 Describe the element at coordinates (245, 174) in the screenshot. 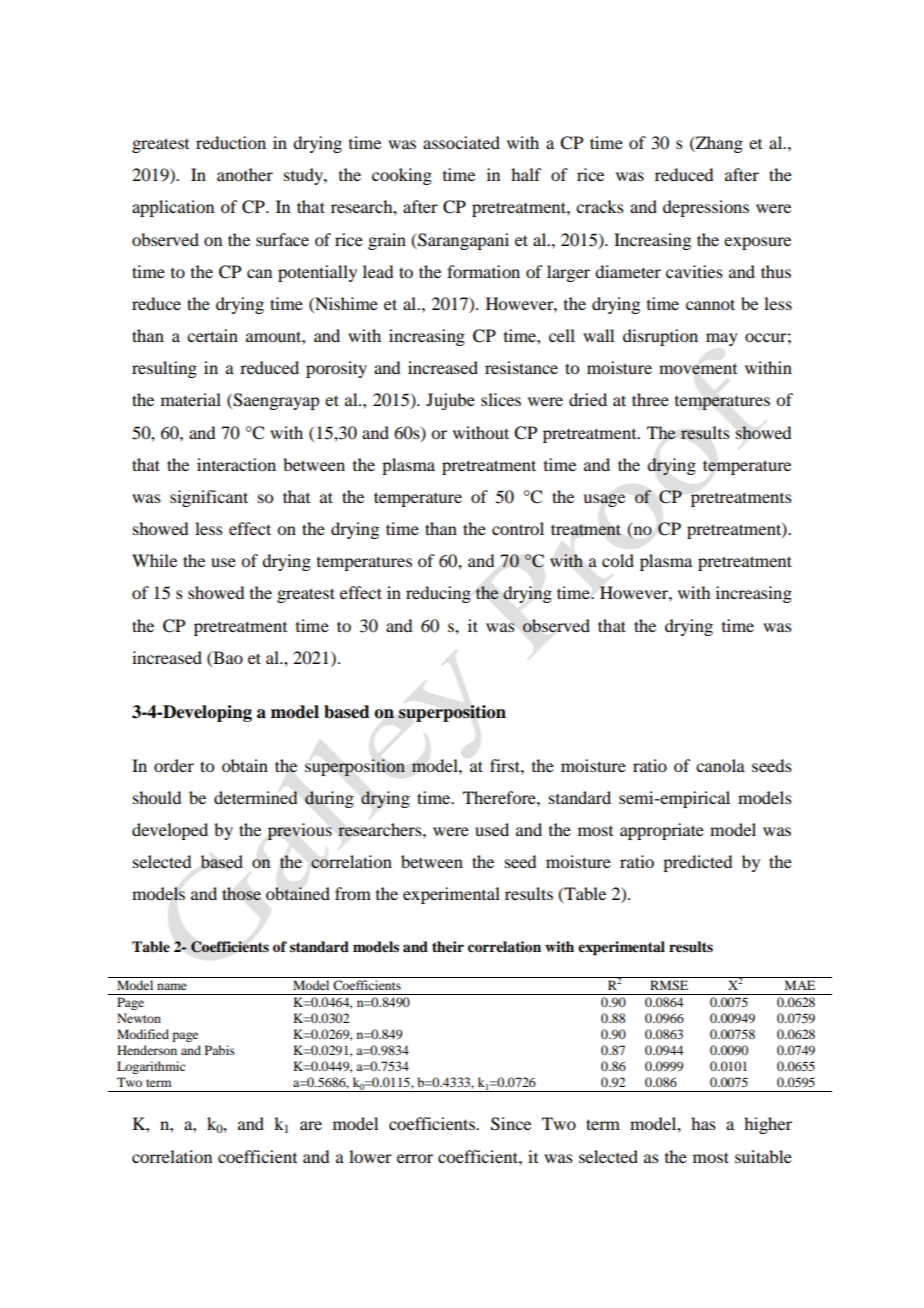

I see `another` at that location.
